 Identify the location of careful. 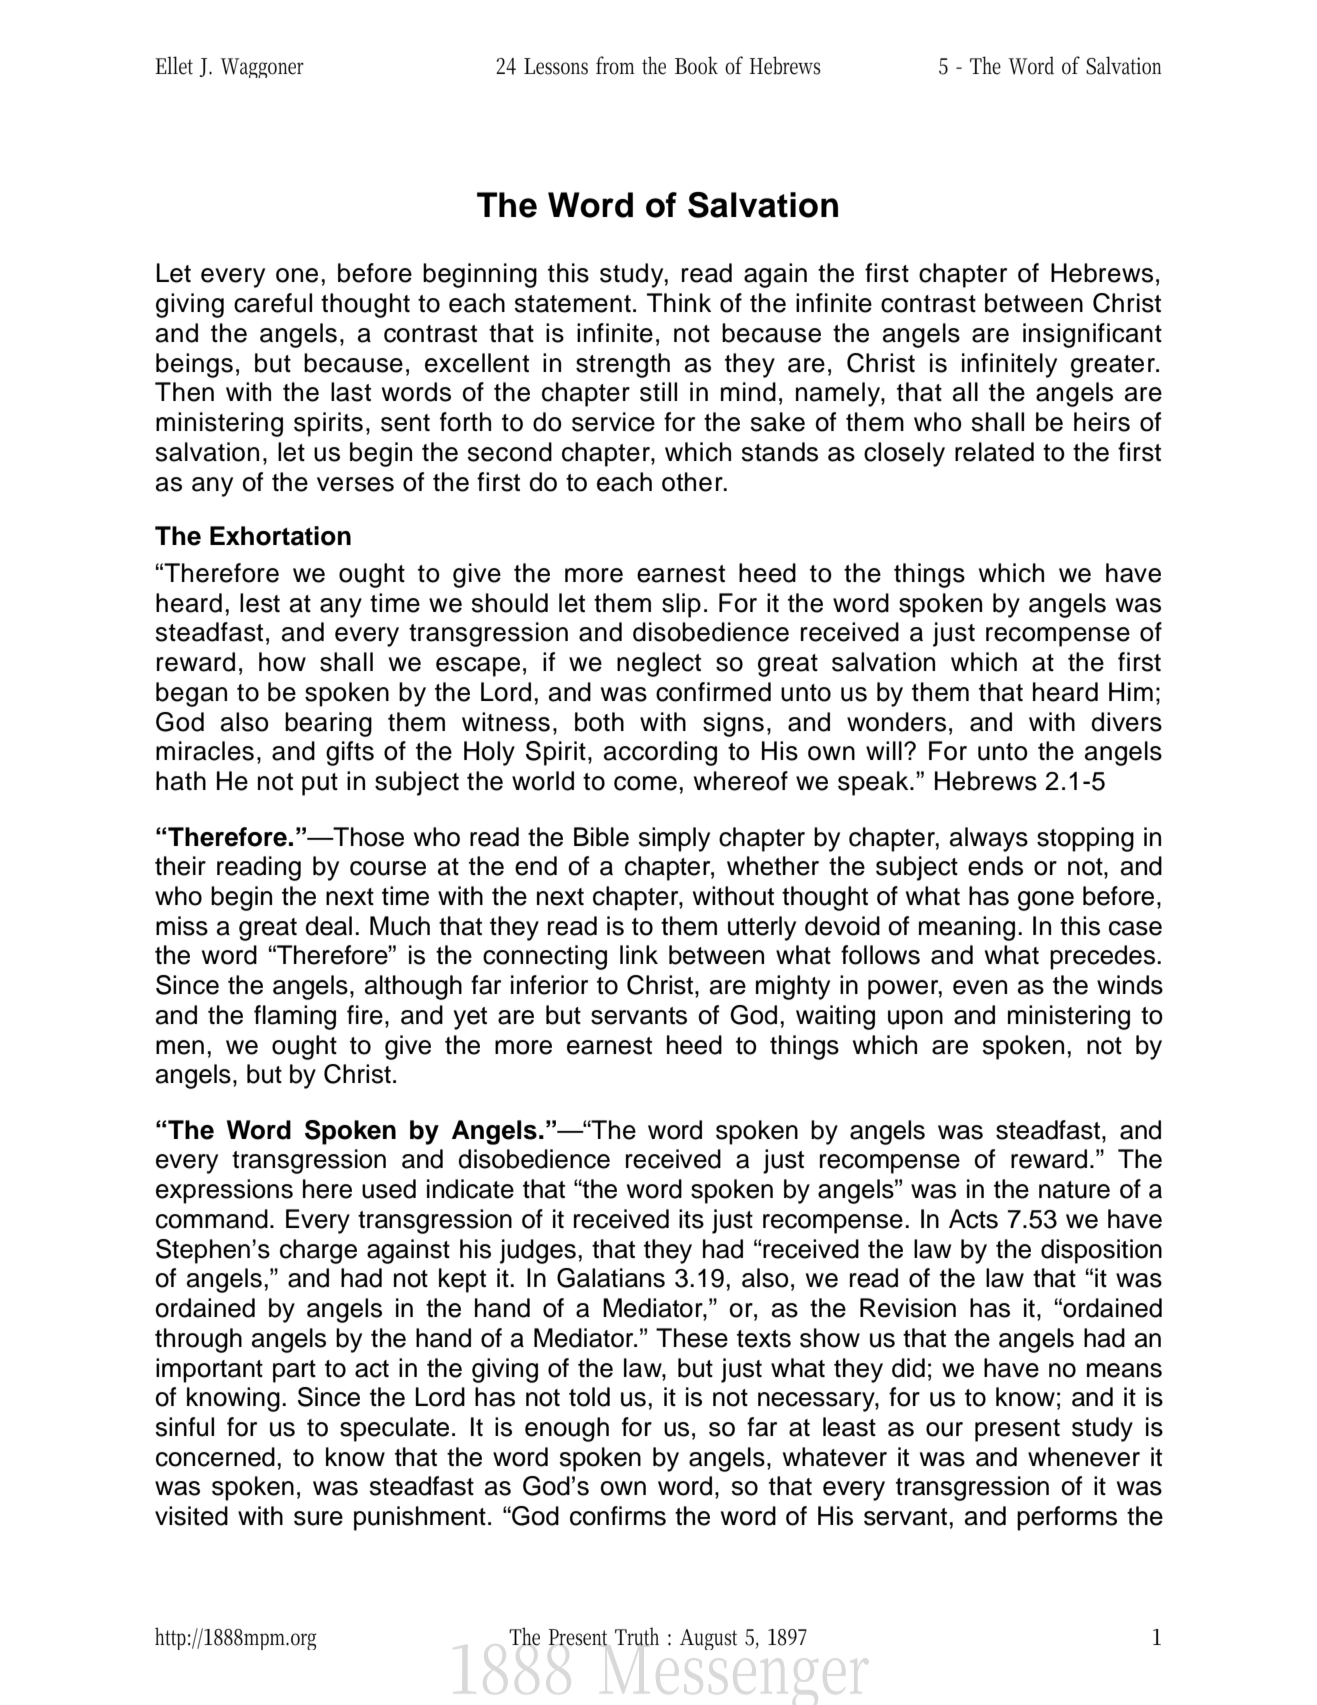
(273, 303).
